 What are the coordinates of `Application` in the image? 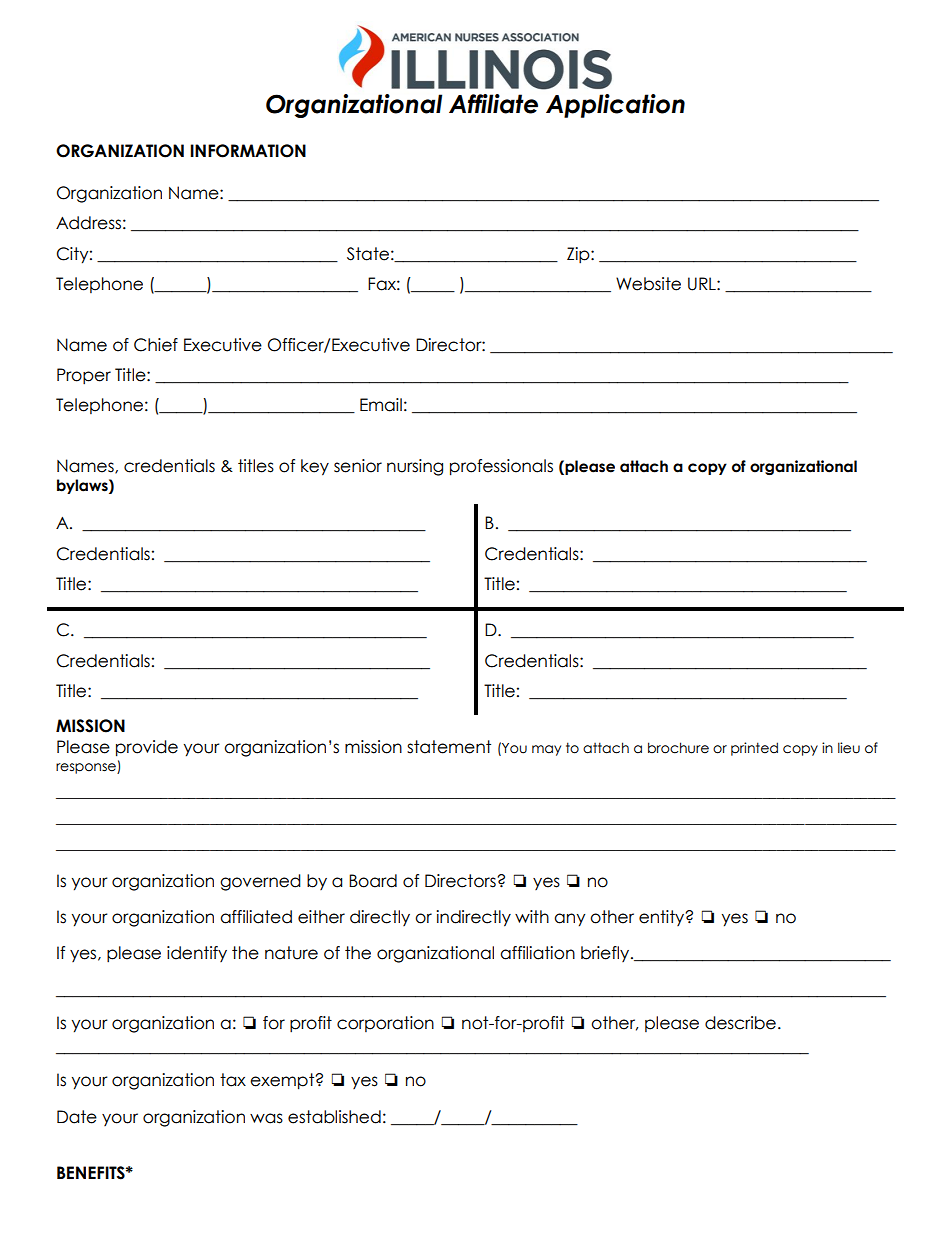 It's located at (615, 106).
